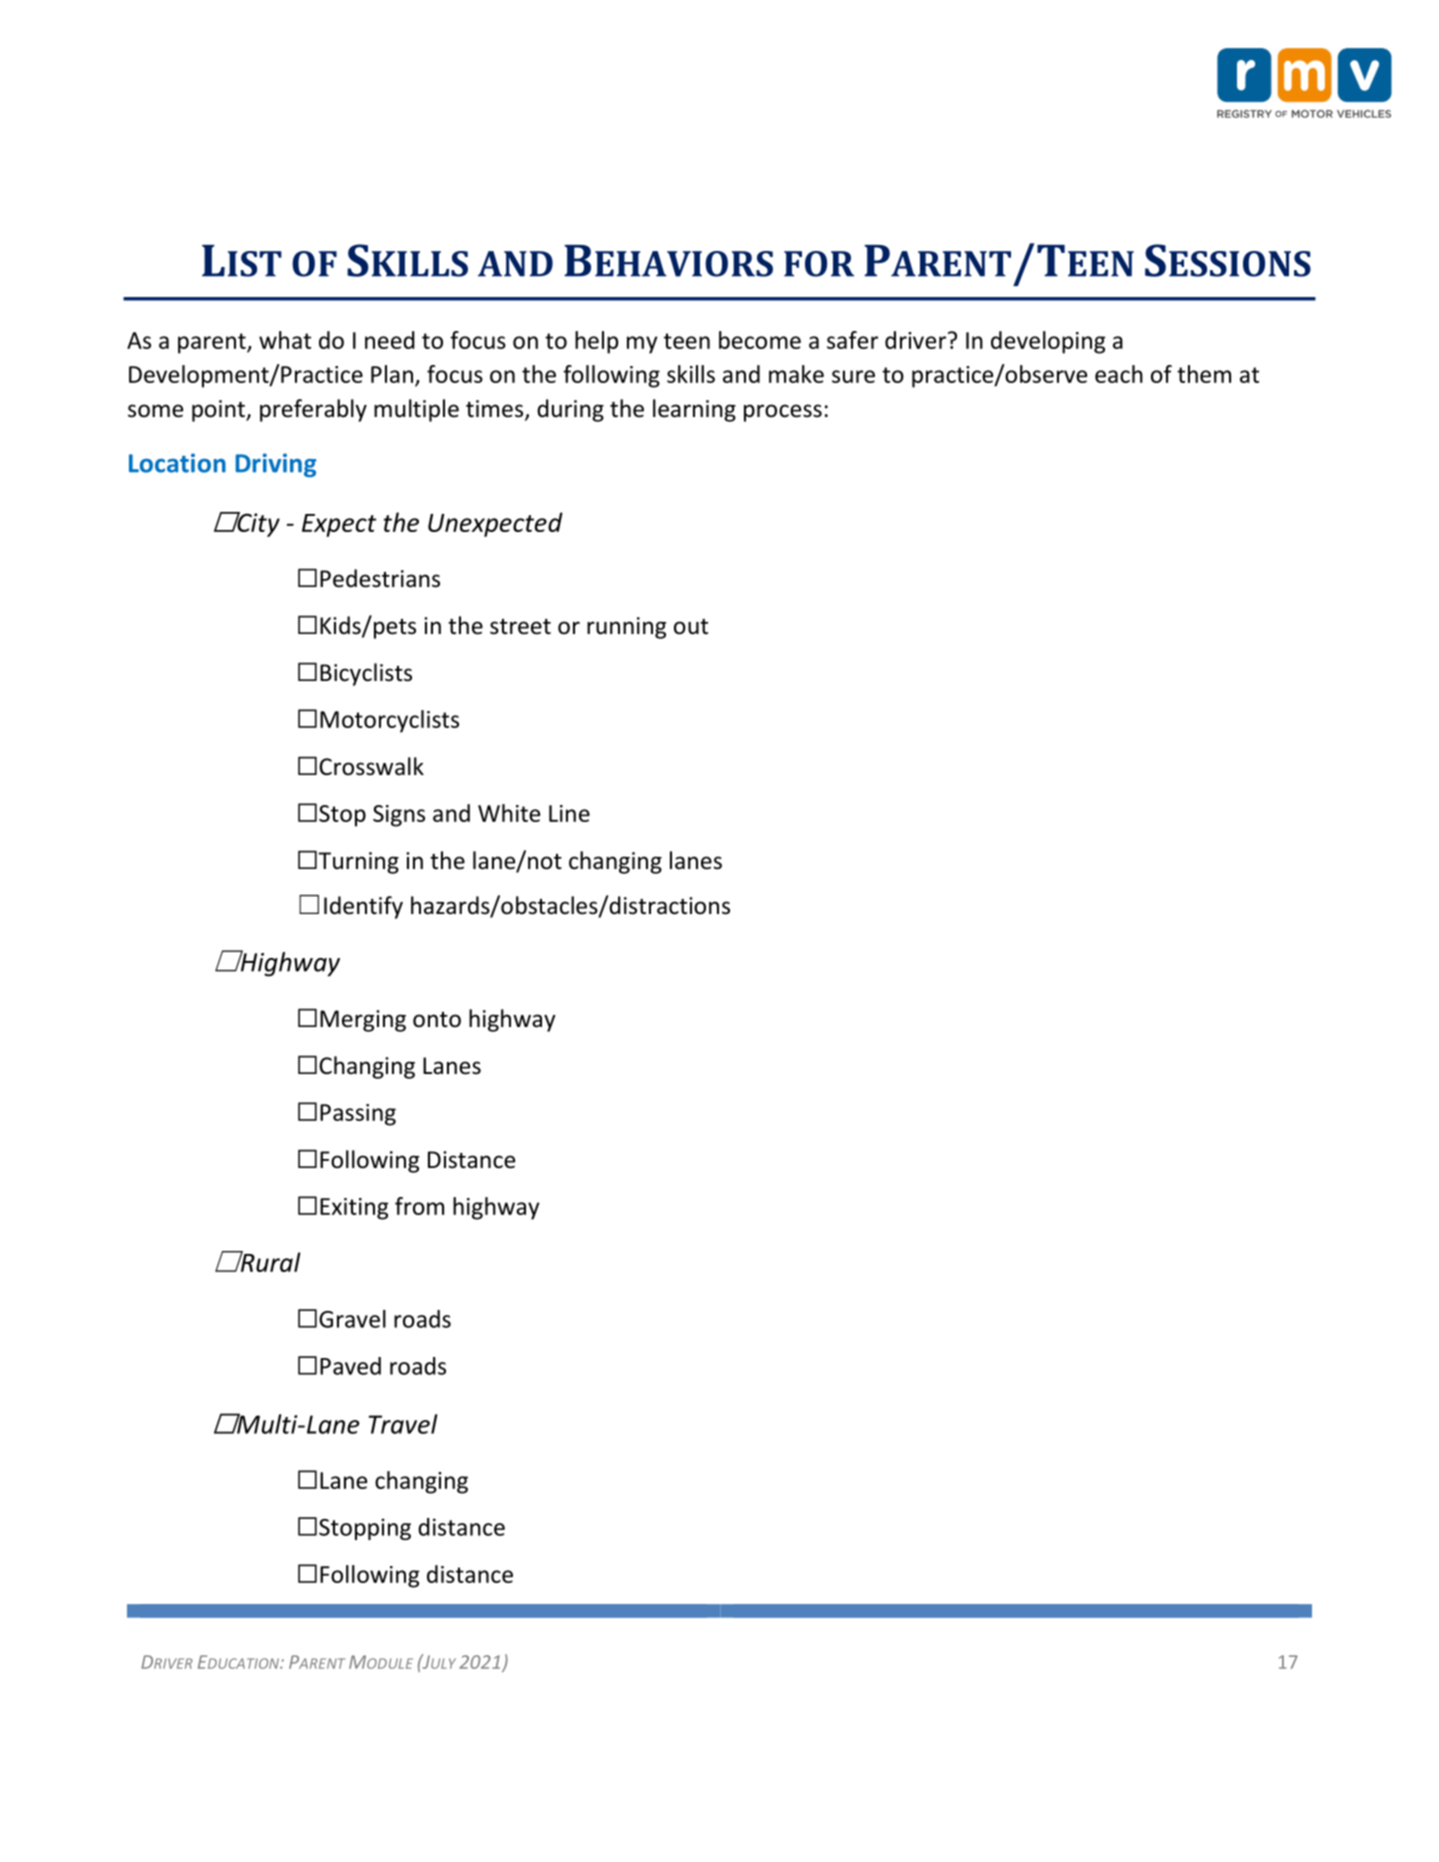 The width and height of the page is (1439, 1862). What do you see at coordinates (419, 1206) in the page?
I see `from` at bounding box center [419, 1206].
